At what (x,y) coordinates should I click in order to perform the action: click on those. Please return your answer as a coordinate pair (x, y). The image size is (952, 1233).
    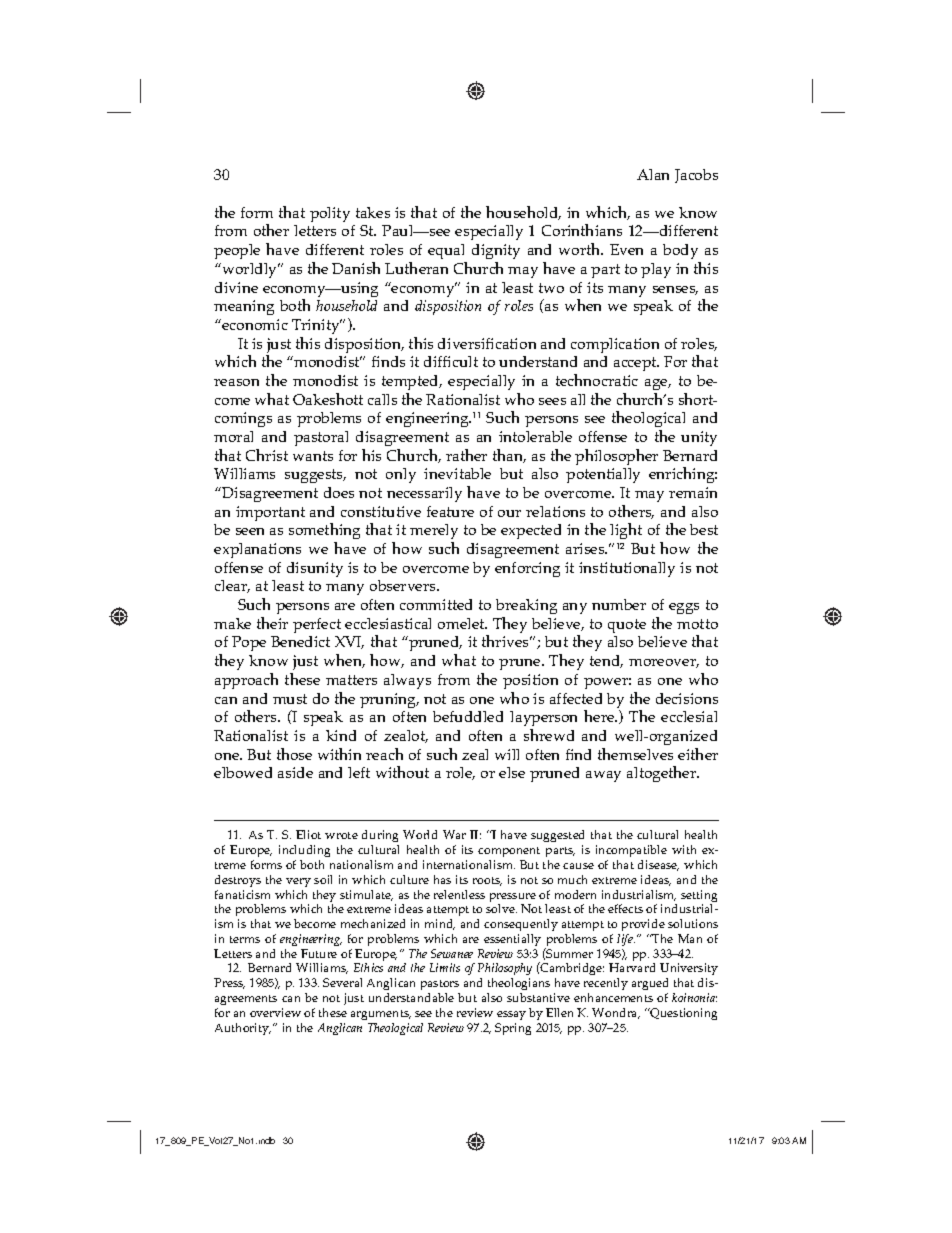
    Looking at the image, I should click on (294, 754).
